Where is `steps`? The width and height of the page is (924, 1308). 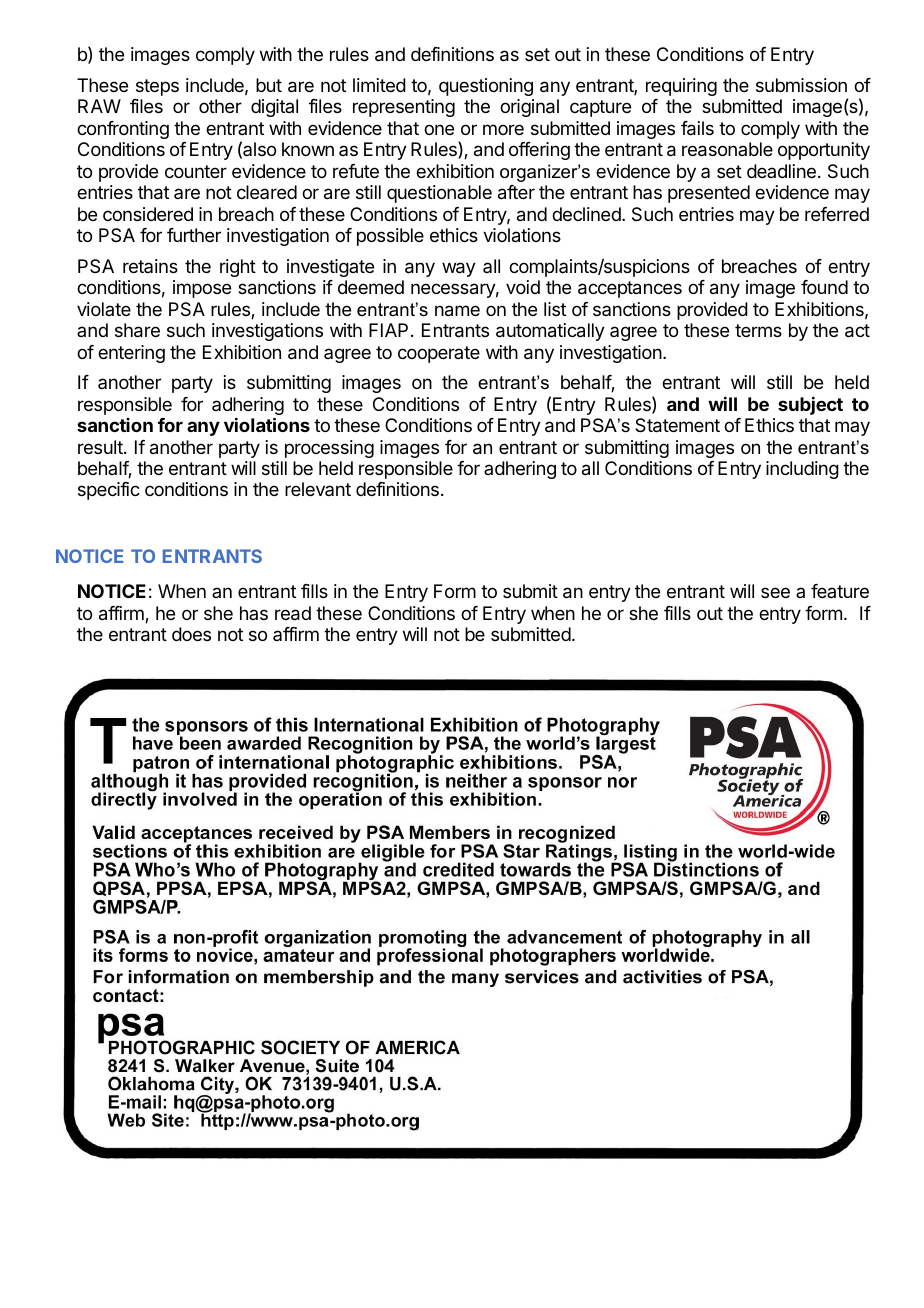
steps is located at coordinates (157, 87).
